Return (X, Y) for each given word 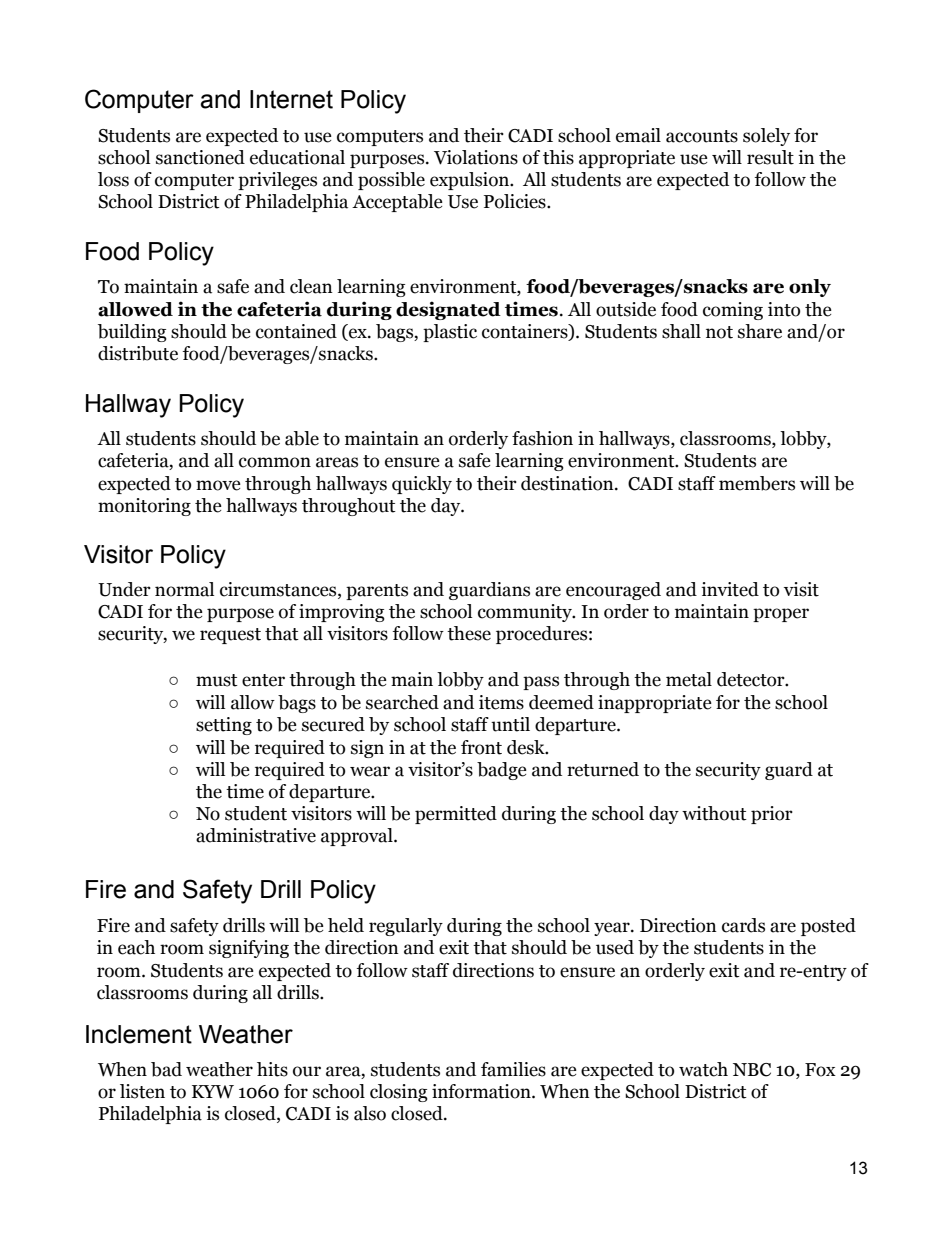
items (501, 702)
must (217, 680)
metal (689, 679)
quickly (422, 485)
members (757, 483)
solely (766, 137)
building (132, 333)
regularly (406, 927)
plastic (450, 333)
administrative (256, 835)
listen (142, 1091)
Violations (476, 157)
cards (743, 925)
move (218, 485)
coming (733, 311)
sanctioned (200, 157)
